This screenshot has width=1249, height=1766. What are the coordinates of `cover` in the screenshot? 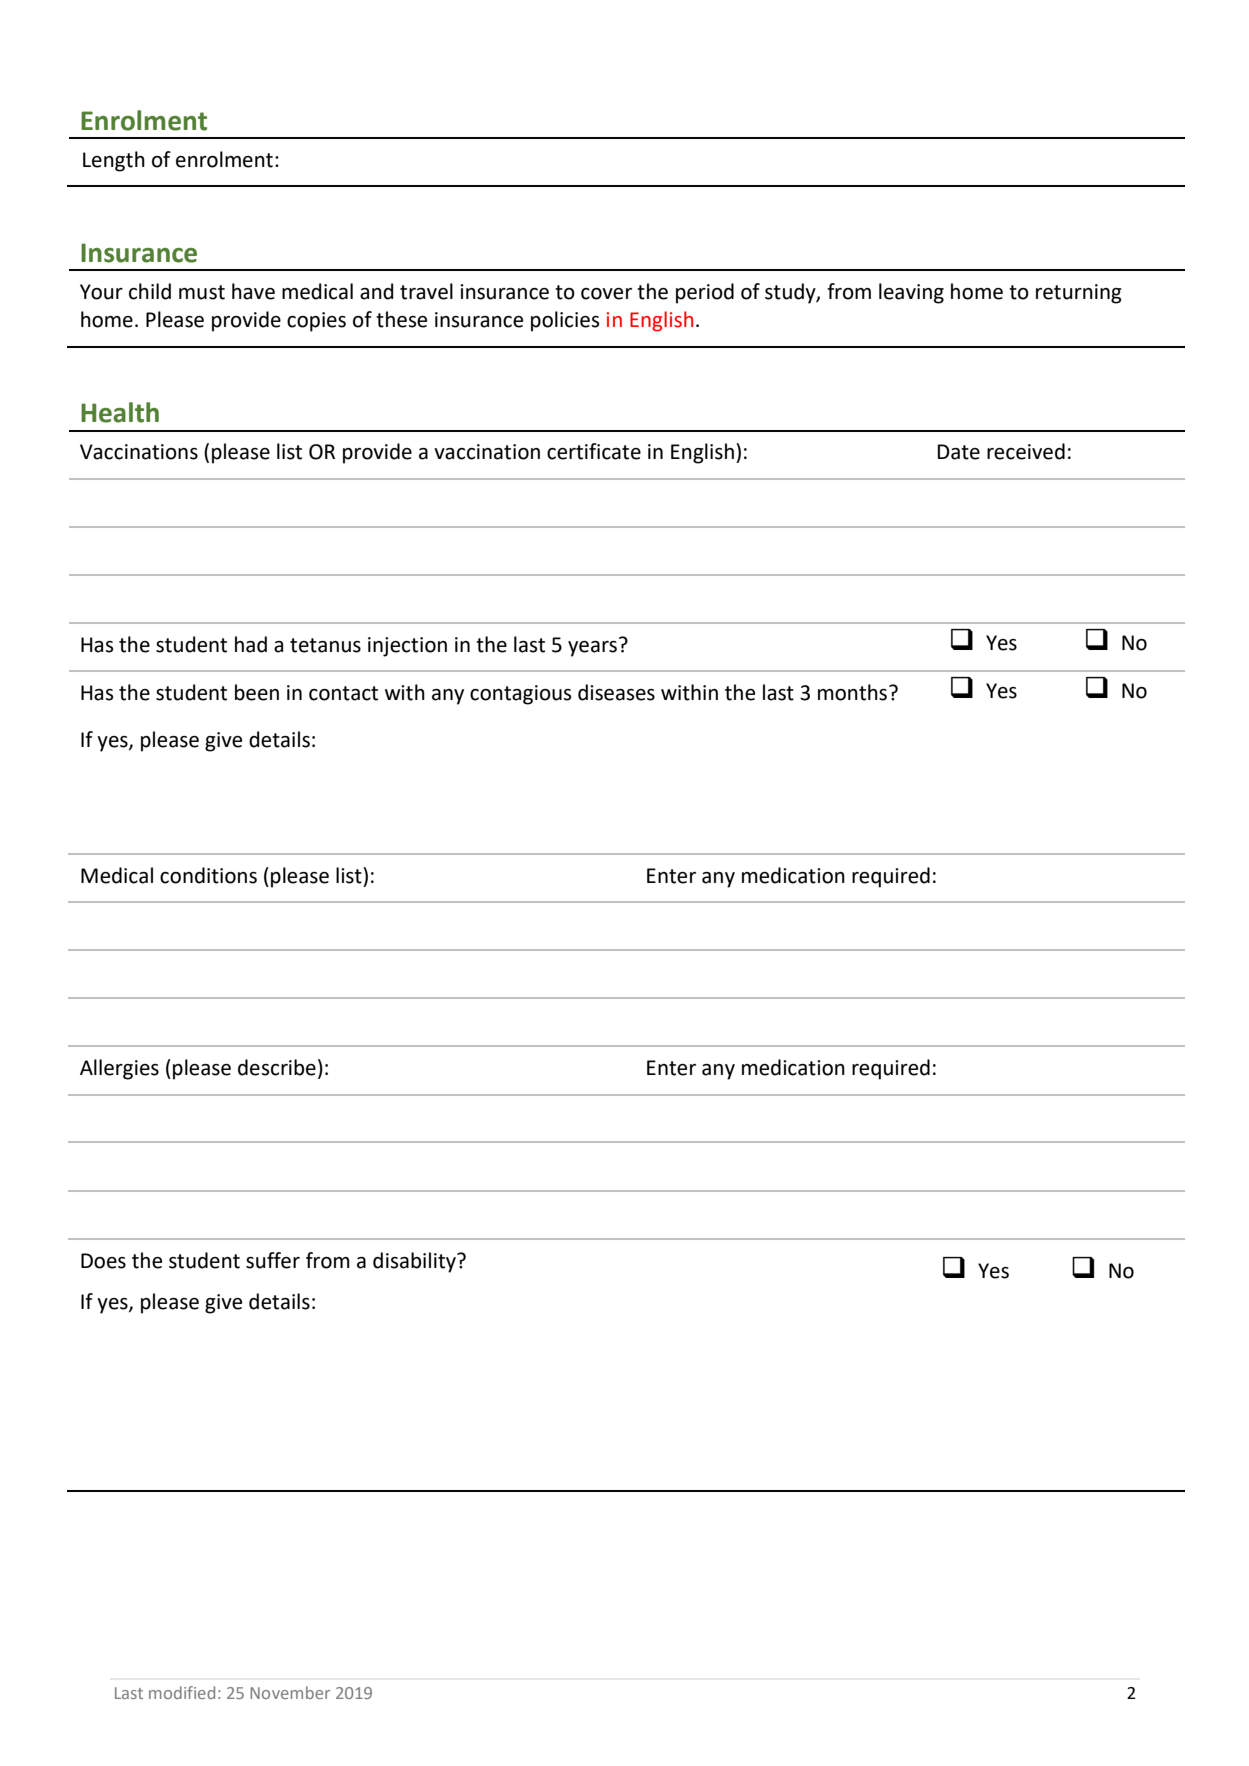 It's located at (606, 294).
